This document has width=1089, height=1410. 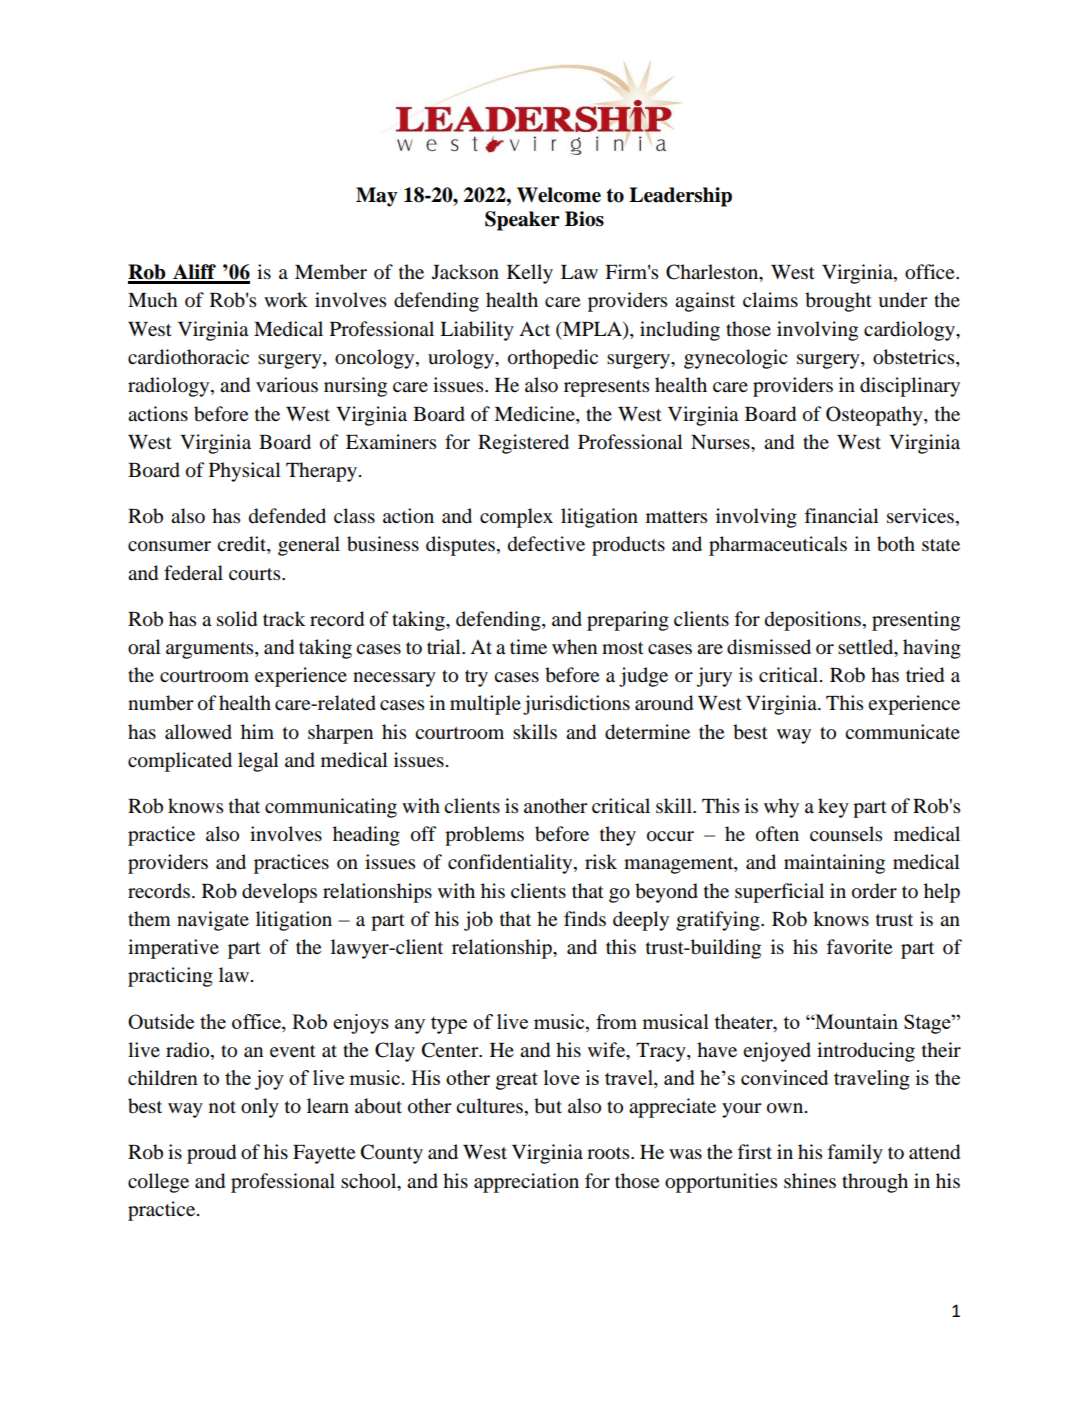 I want to click on appreciation, so click(x=526, y=1183).
